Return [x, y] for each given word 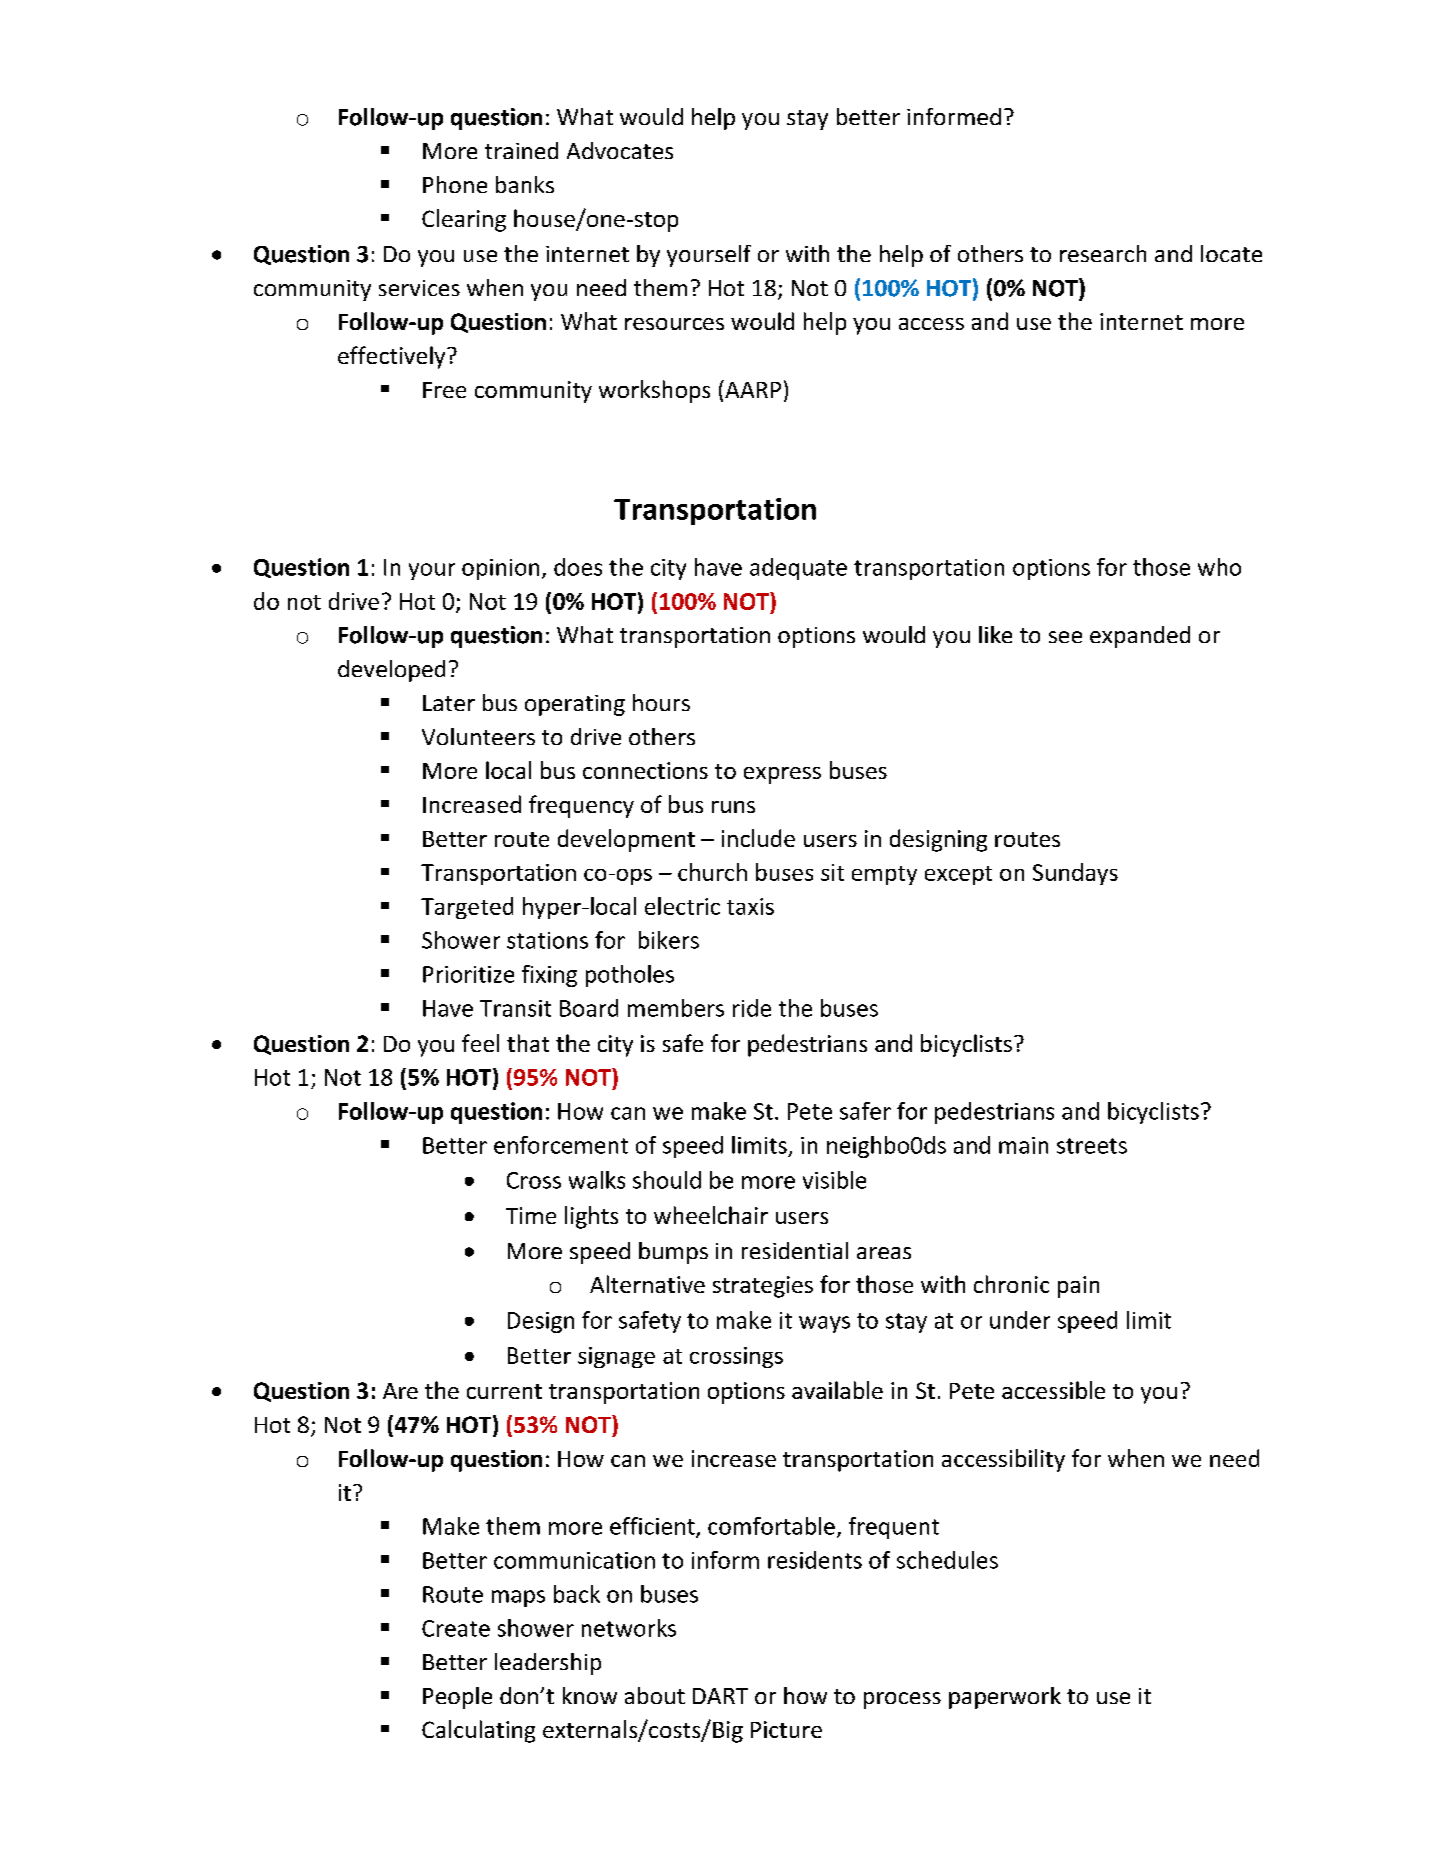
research [1103, 253]
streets [1092, 1146]
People [457, 1698]
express [782, 775]
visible [834, 1180]
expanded [1140, 637]
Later [449, 703]
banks [525, 184]
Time [531, 1215]
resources [674, 324]
